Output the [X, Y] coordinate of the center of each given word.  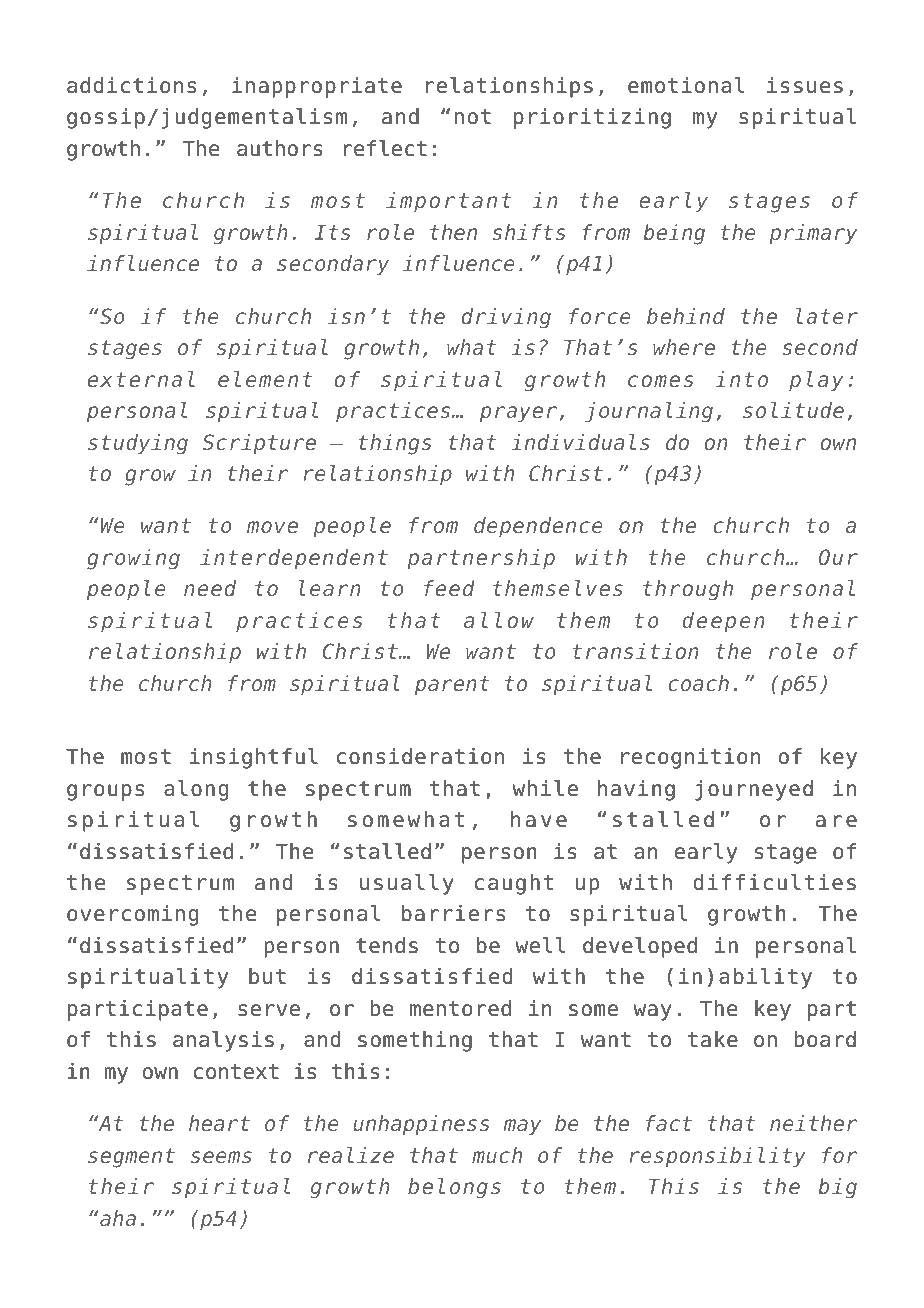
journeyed [754, 790]
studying [138, 444]
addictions [131, 85]
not [473, 117]
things [395, 444]
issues [805, 85]
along [196, 790]
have [539, 819]
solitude [793, 410]
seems [221, 1157]
